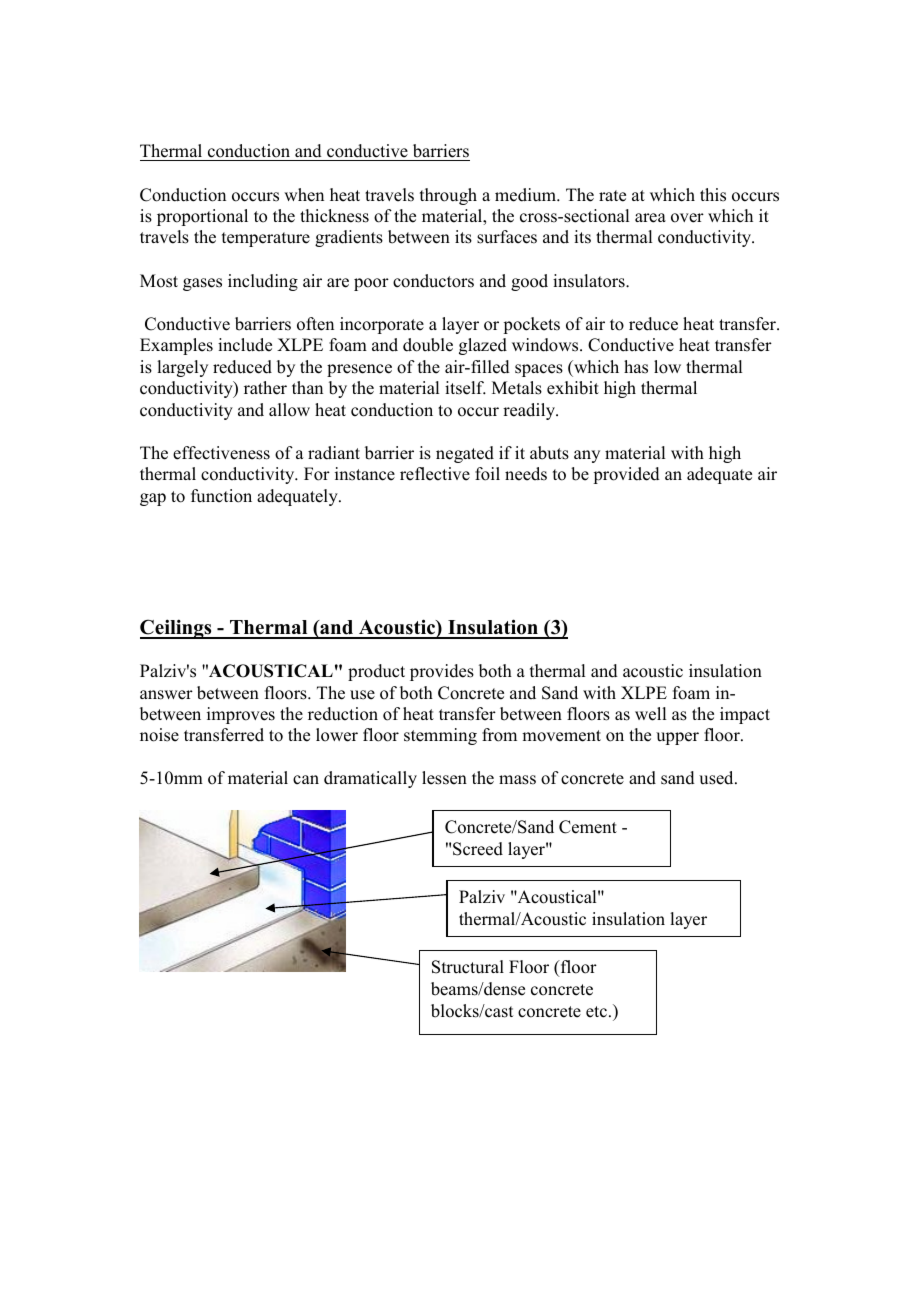 The height and width of the screenshot is (1308, 924). Describe the element at coordinates (468, 967) in the screenshot. I see `Structural` at that location.
